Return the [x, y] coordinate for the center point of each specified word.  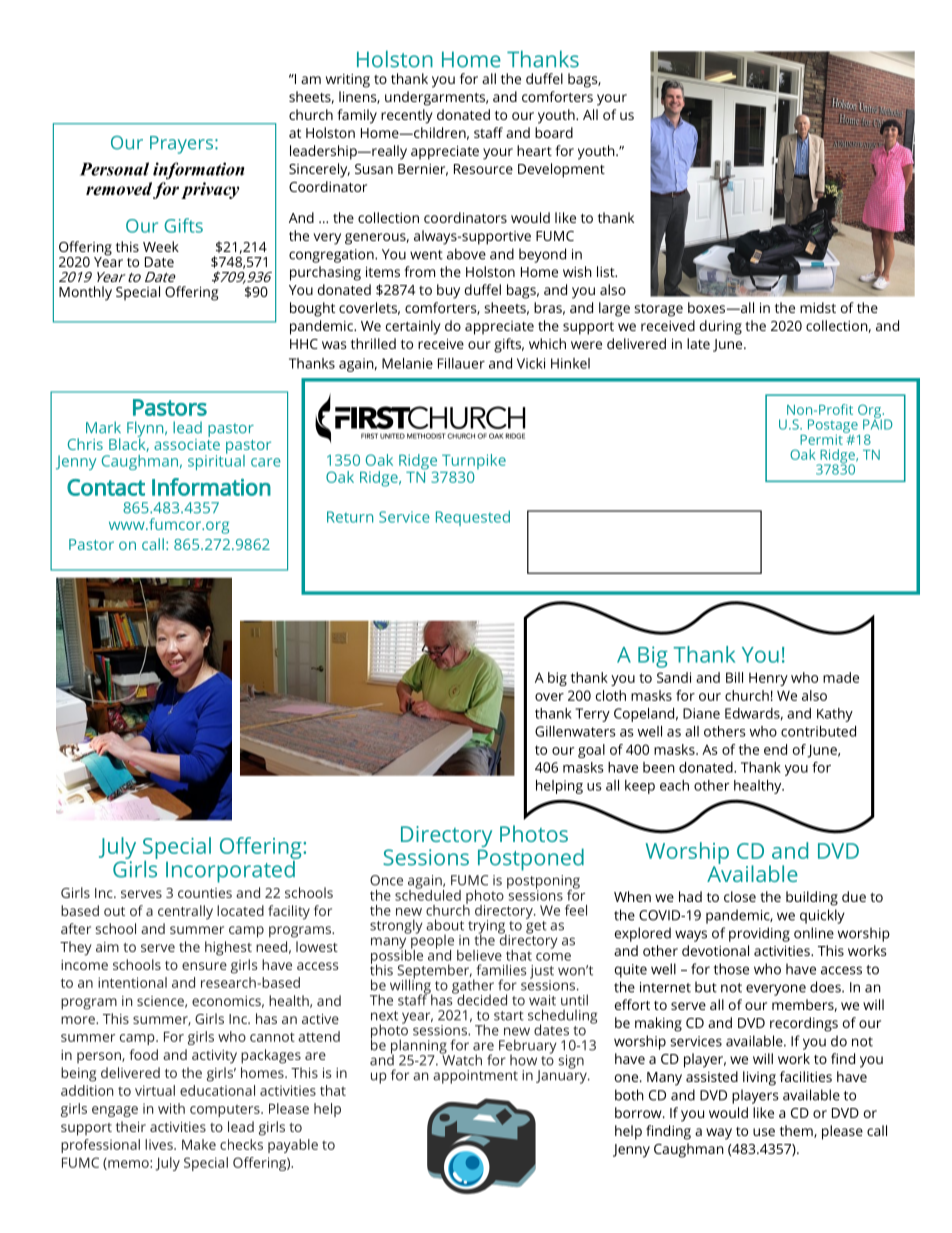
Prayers [181, 145]
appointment [475, 1077]
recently [407, 116]
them [797, 1131]
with [171, 1108]
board [554, 132]
